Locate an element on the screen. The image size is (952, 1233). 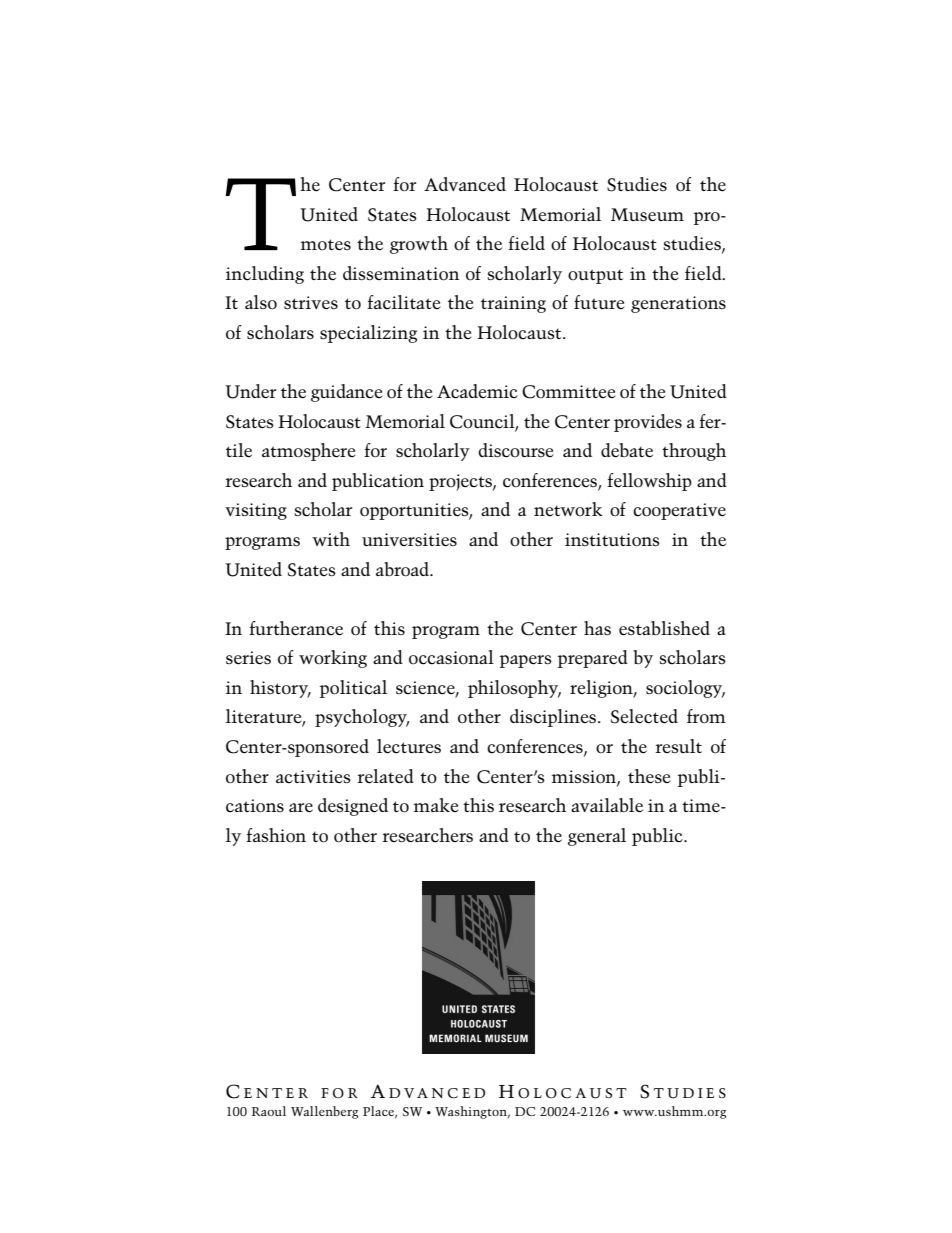
with is located at coordinates (331, 539).
